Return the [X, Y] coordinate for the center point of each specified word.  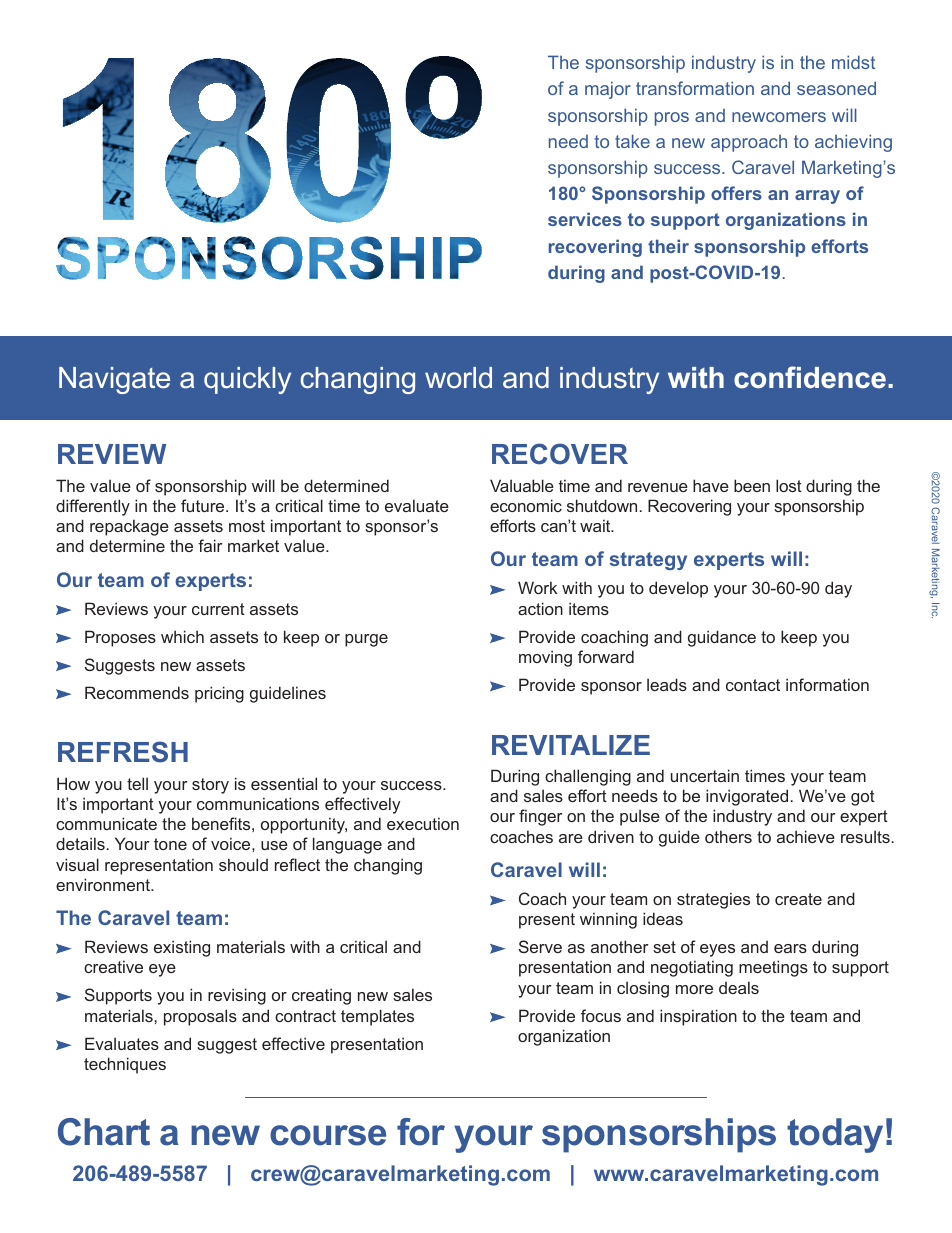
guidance [722, 638]
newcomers [779, 117]
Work [537, 587]
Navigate [114, 380]
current [218, 609]
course [328, 1135]
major [608, 90]
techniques [125, 1065]
